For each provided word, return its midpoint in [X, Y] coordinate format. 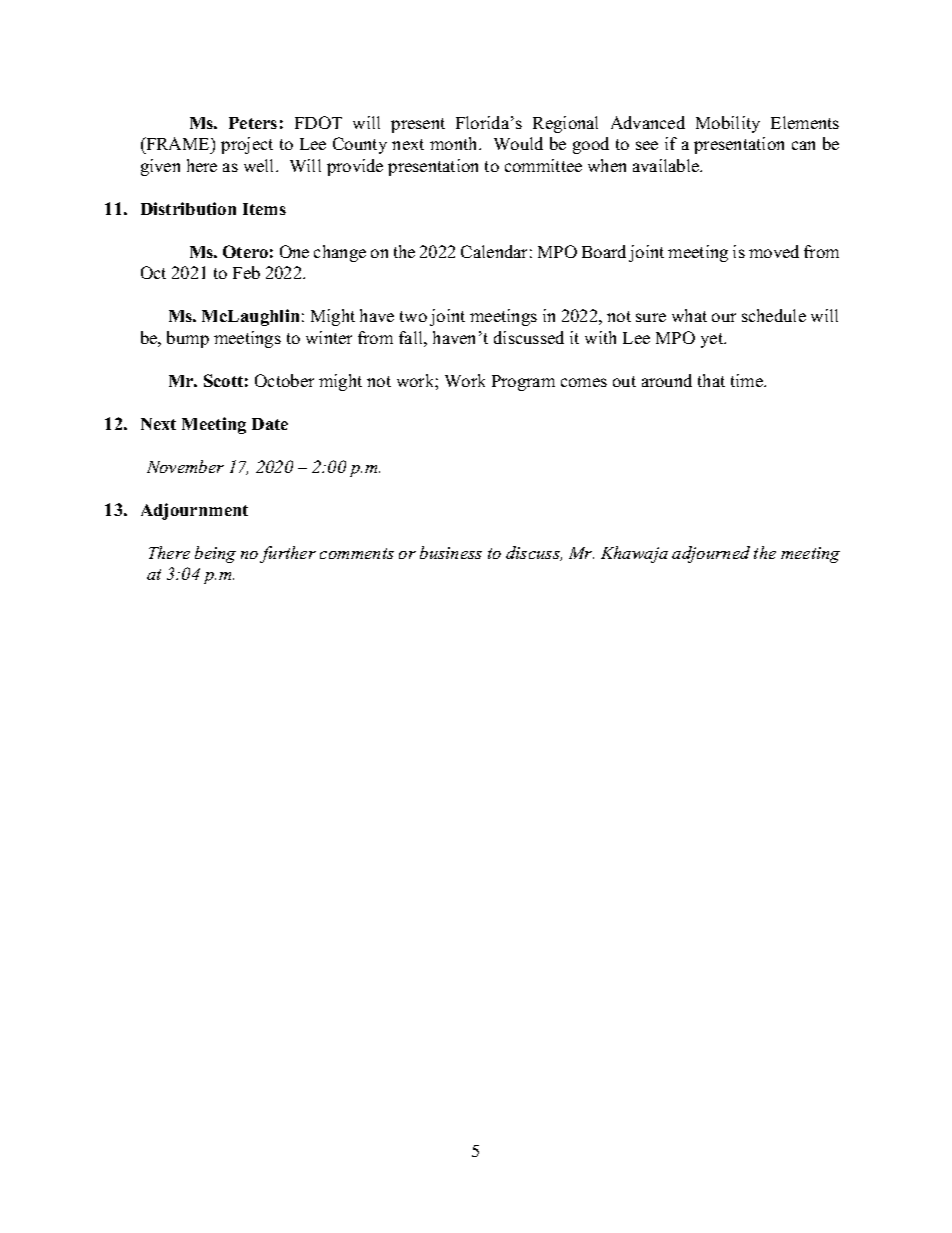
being [215, 554]
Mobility [728, 124]
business [451, 552]
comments [357, 553]
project [247, 145]
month [455, 143]
